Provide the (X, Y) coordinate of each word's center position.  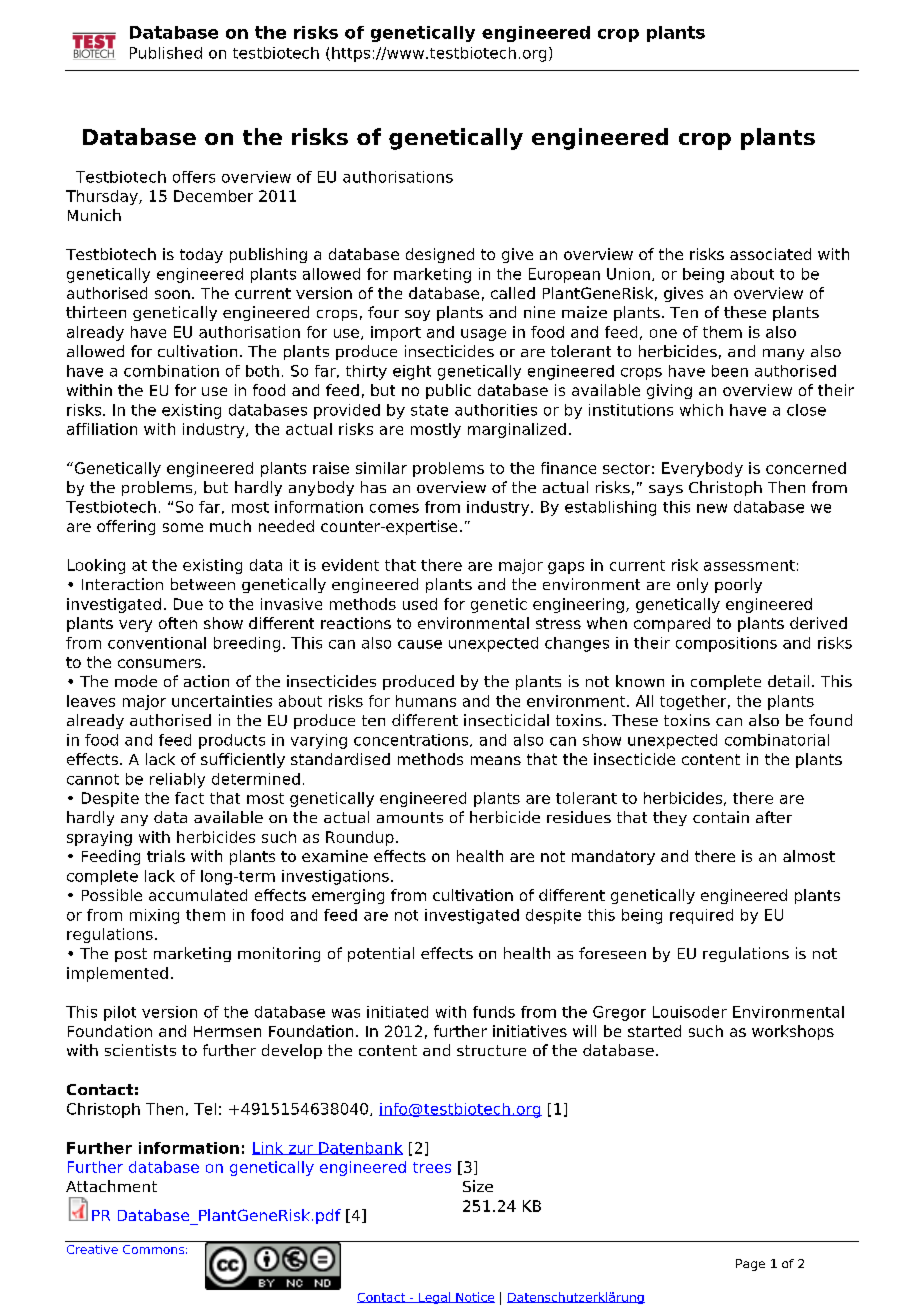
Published (166, 53)
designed (440, 255)
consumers (161, 663)
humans (426, 701)
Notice (474, 1297)
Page (750, 1265)
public (448, 391)
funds (494, 1012)
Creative (92, 1249)
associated (770, 254)
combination (171, 371)
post (131, 955)
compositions (726, 644)
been (730, 371)
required (701, 916)
